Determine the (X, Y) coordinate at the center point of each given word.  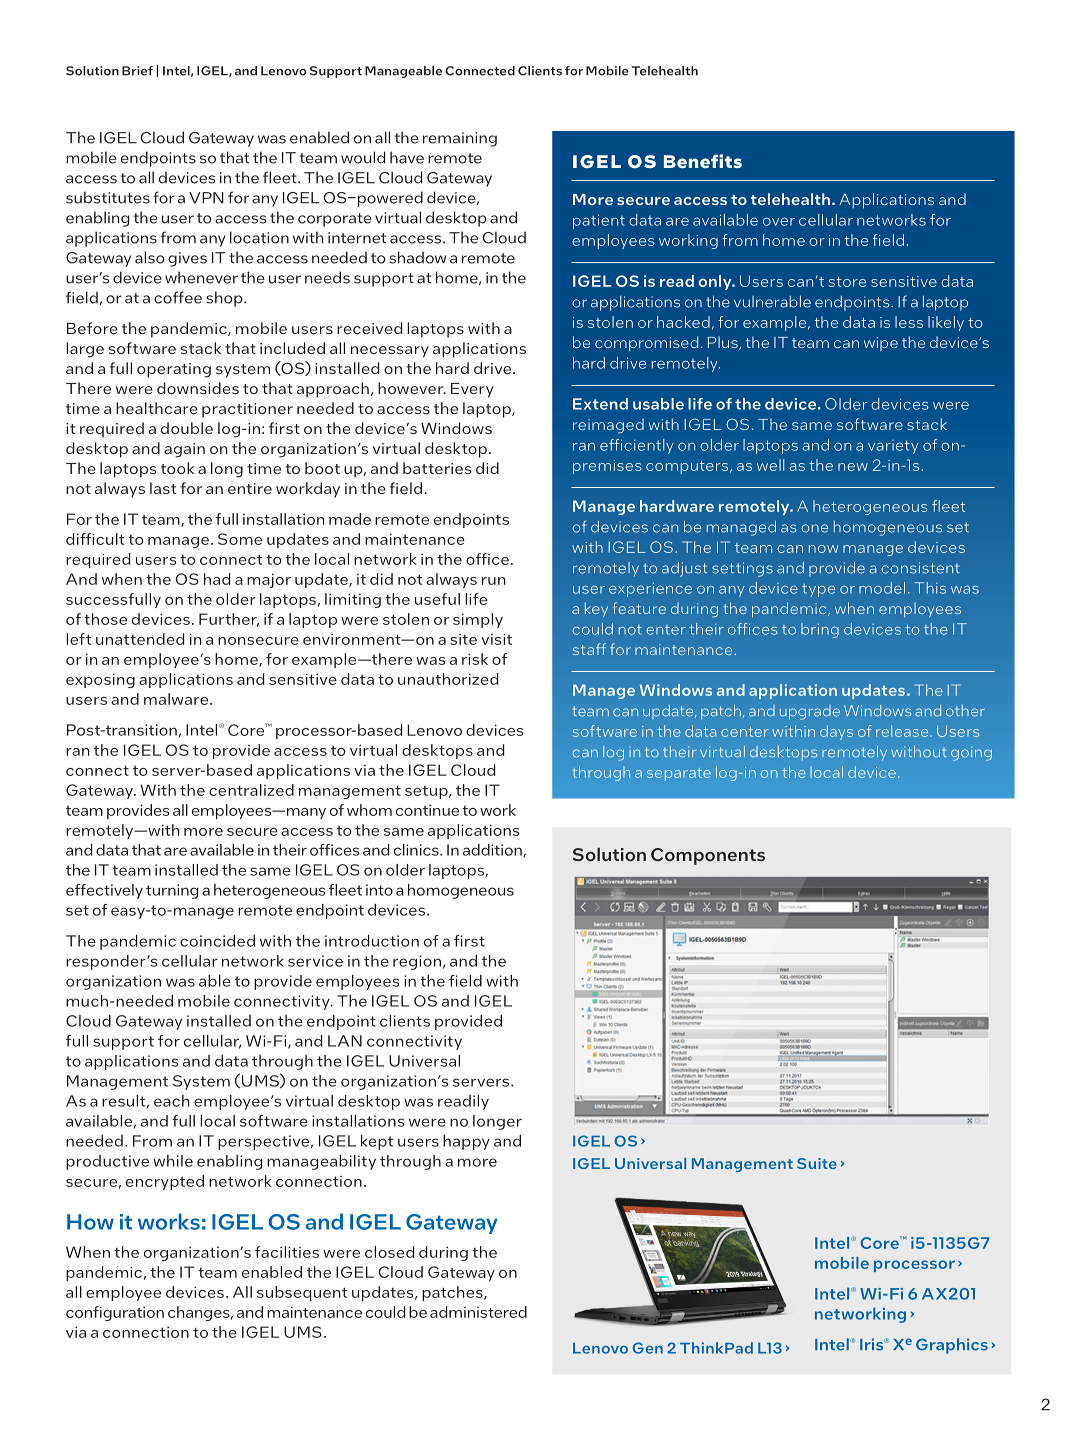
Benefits (703, 161)
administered (478, 1312)
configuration (115, 1313)
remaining (460, 139)
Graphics (952, 1346)
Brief (137, 71)
